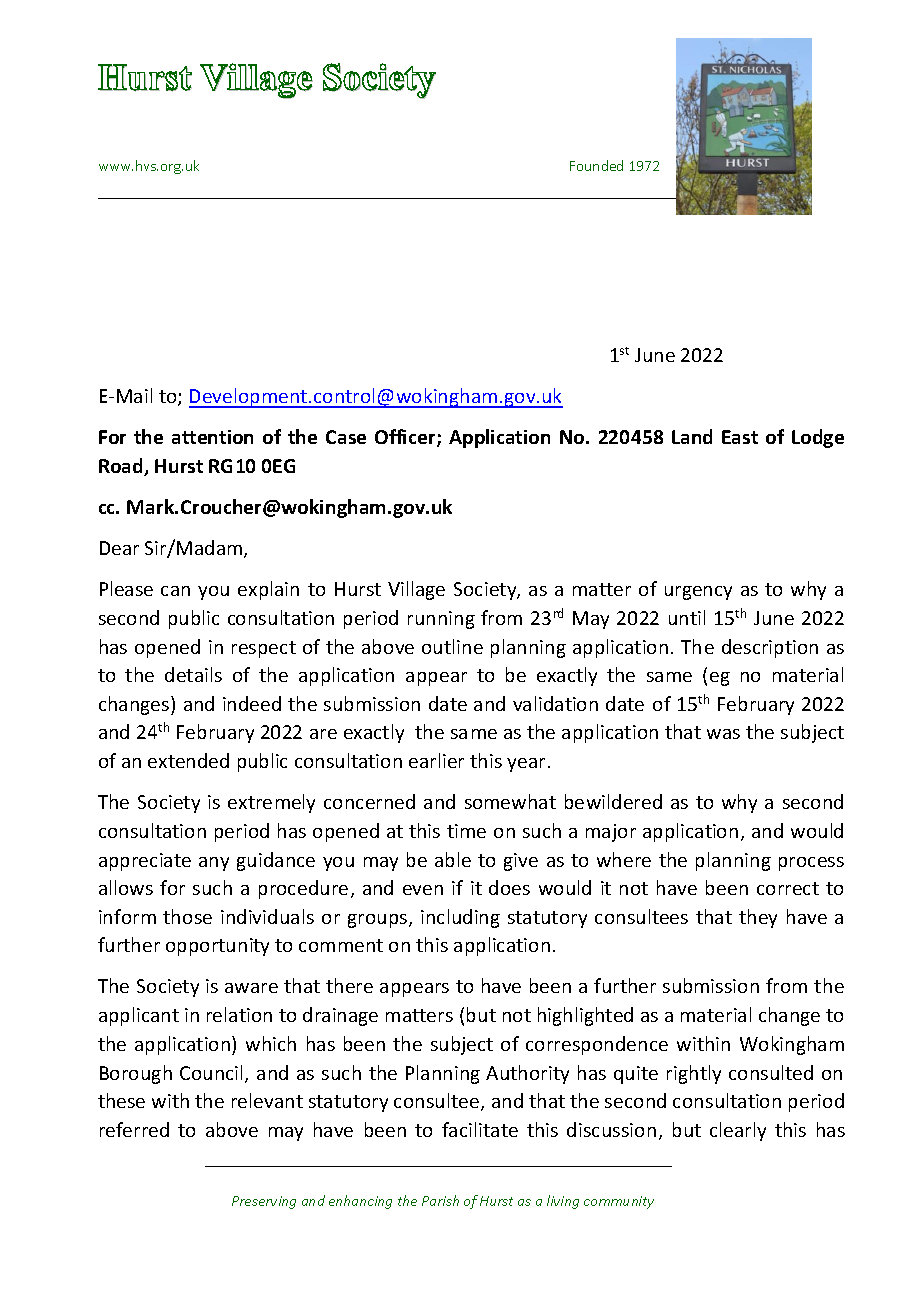  What do you see at coordinates (214, 864) in the image?
I see `any` at bounding box center [214, 864].
